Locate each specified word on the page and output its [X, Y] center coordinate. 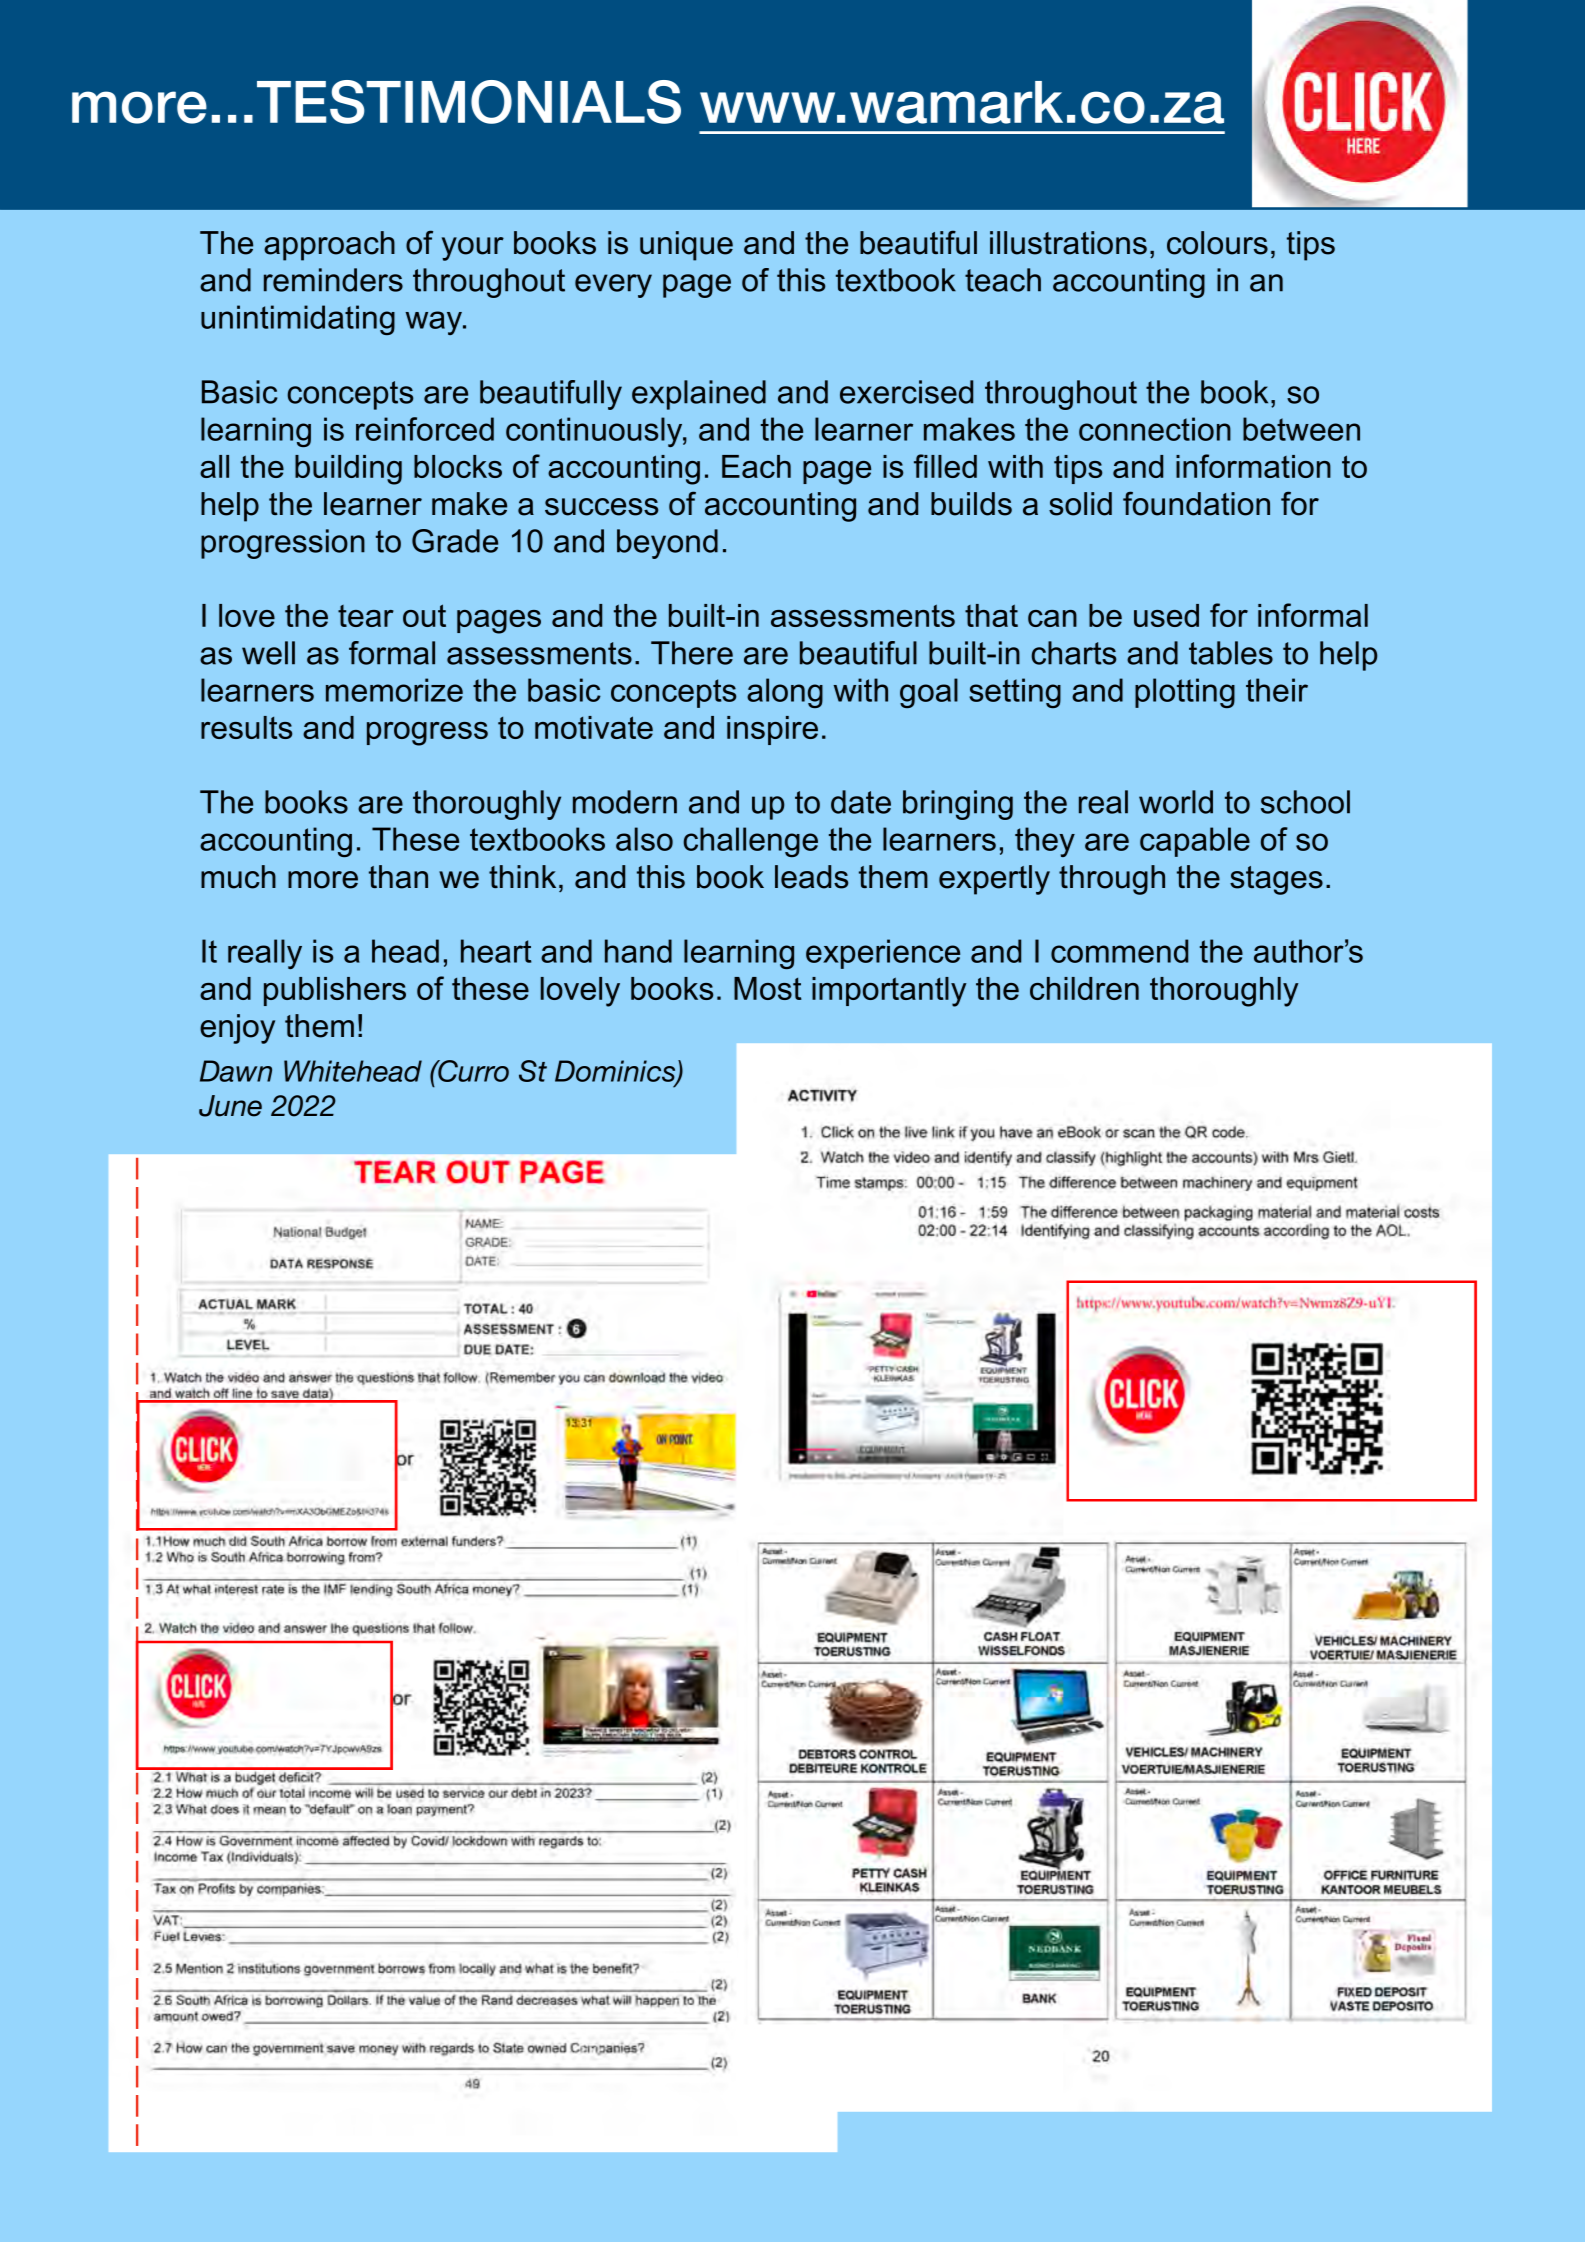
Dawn [236, 1071]
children [1084, 988]
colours [1217, 243]
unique [686, 246]
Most [768, 988]
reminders [333, 280]
